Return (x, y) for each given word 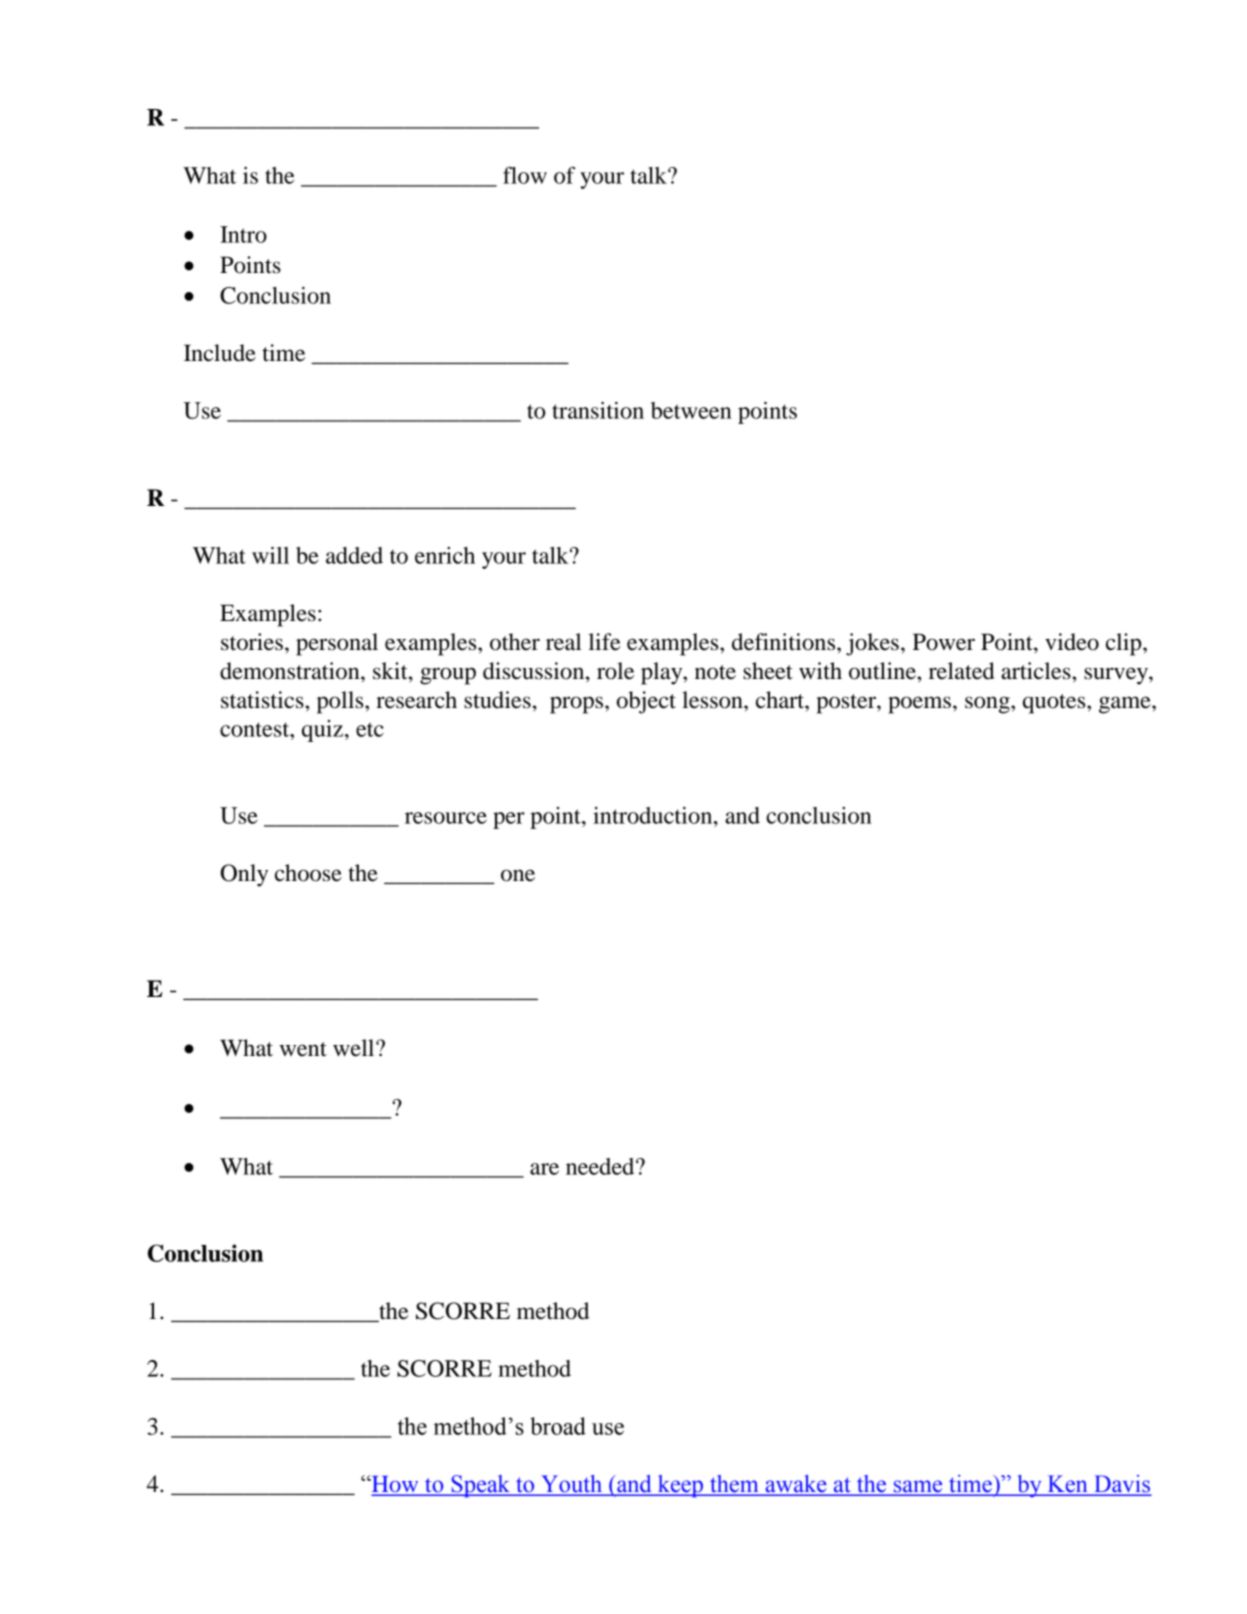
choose (308, 873)
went (303, 1049)
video (1072, 642)
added (354, 555)
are (544, 1169)
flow (525, 175)
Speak (480, 1486)
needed (601, 1166)
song (988, 705)
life (605, 642)
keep (680, 1486)
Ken (1067, 1485)
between (691, 410)
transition (598, 410)
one (518, 875)
